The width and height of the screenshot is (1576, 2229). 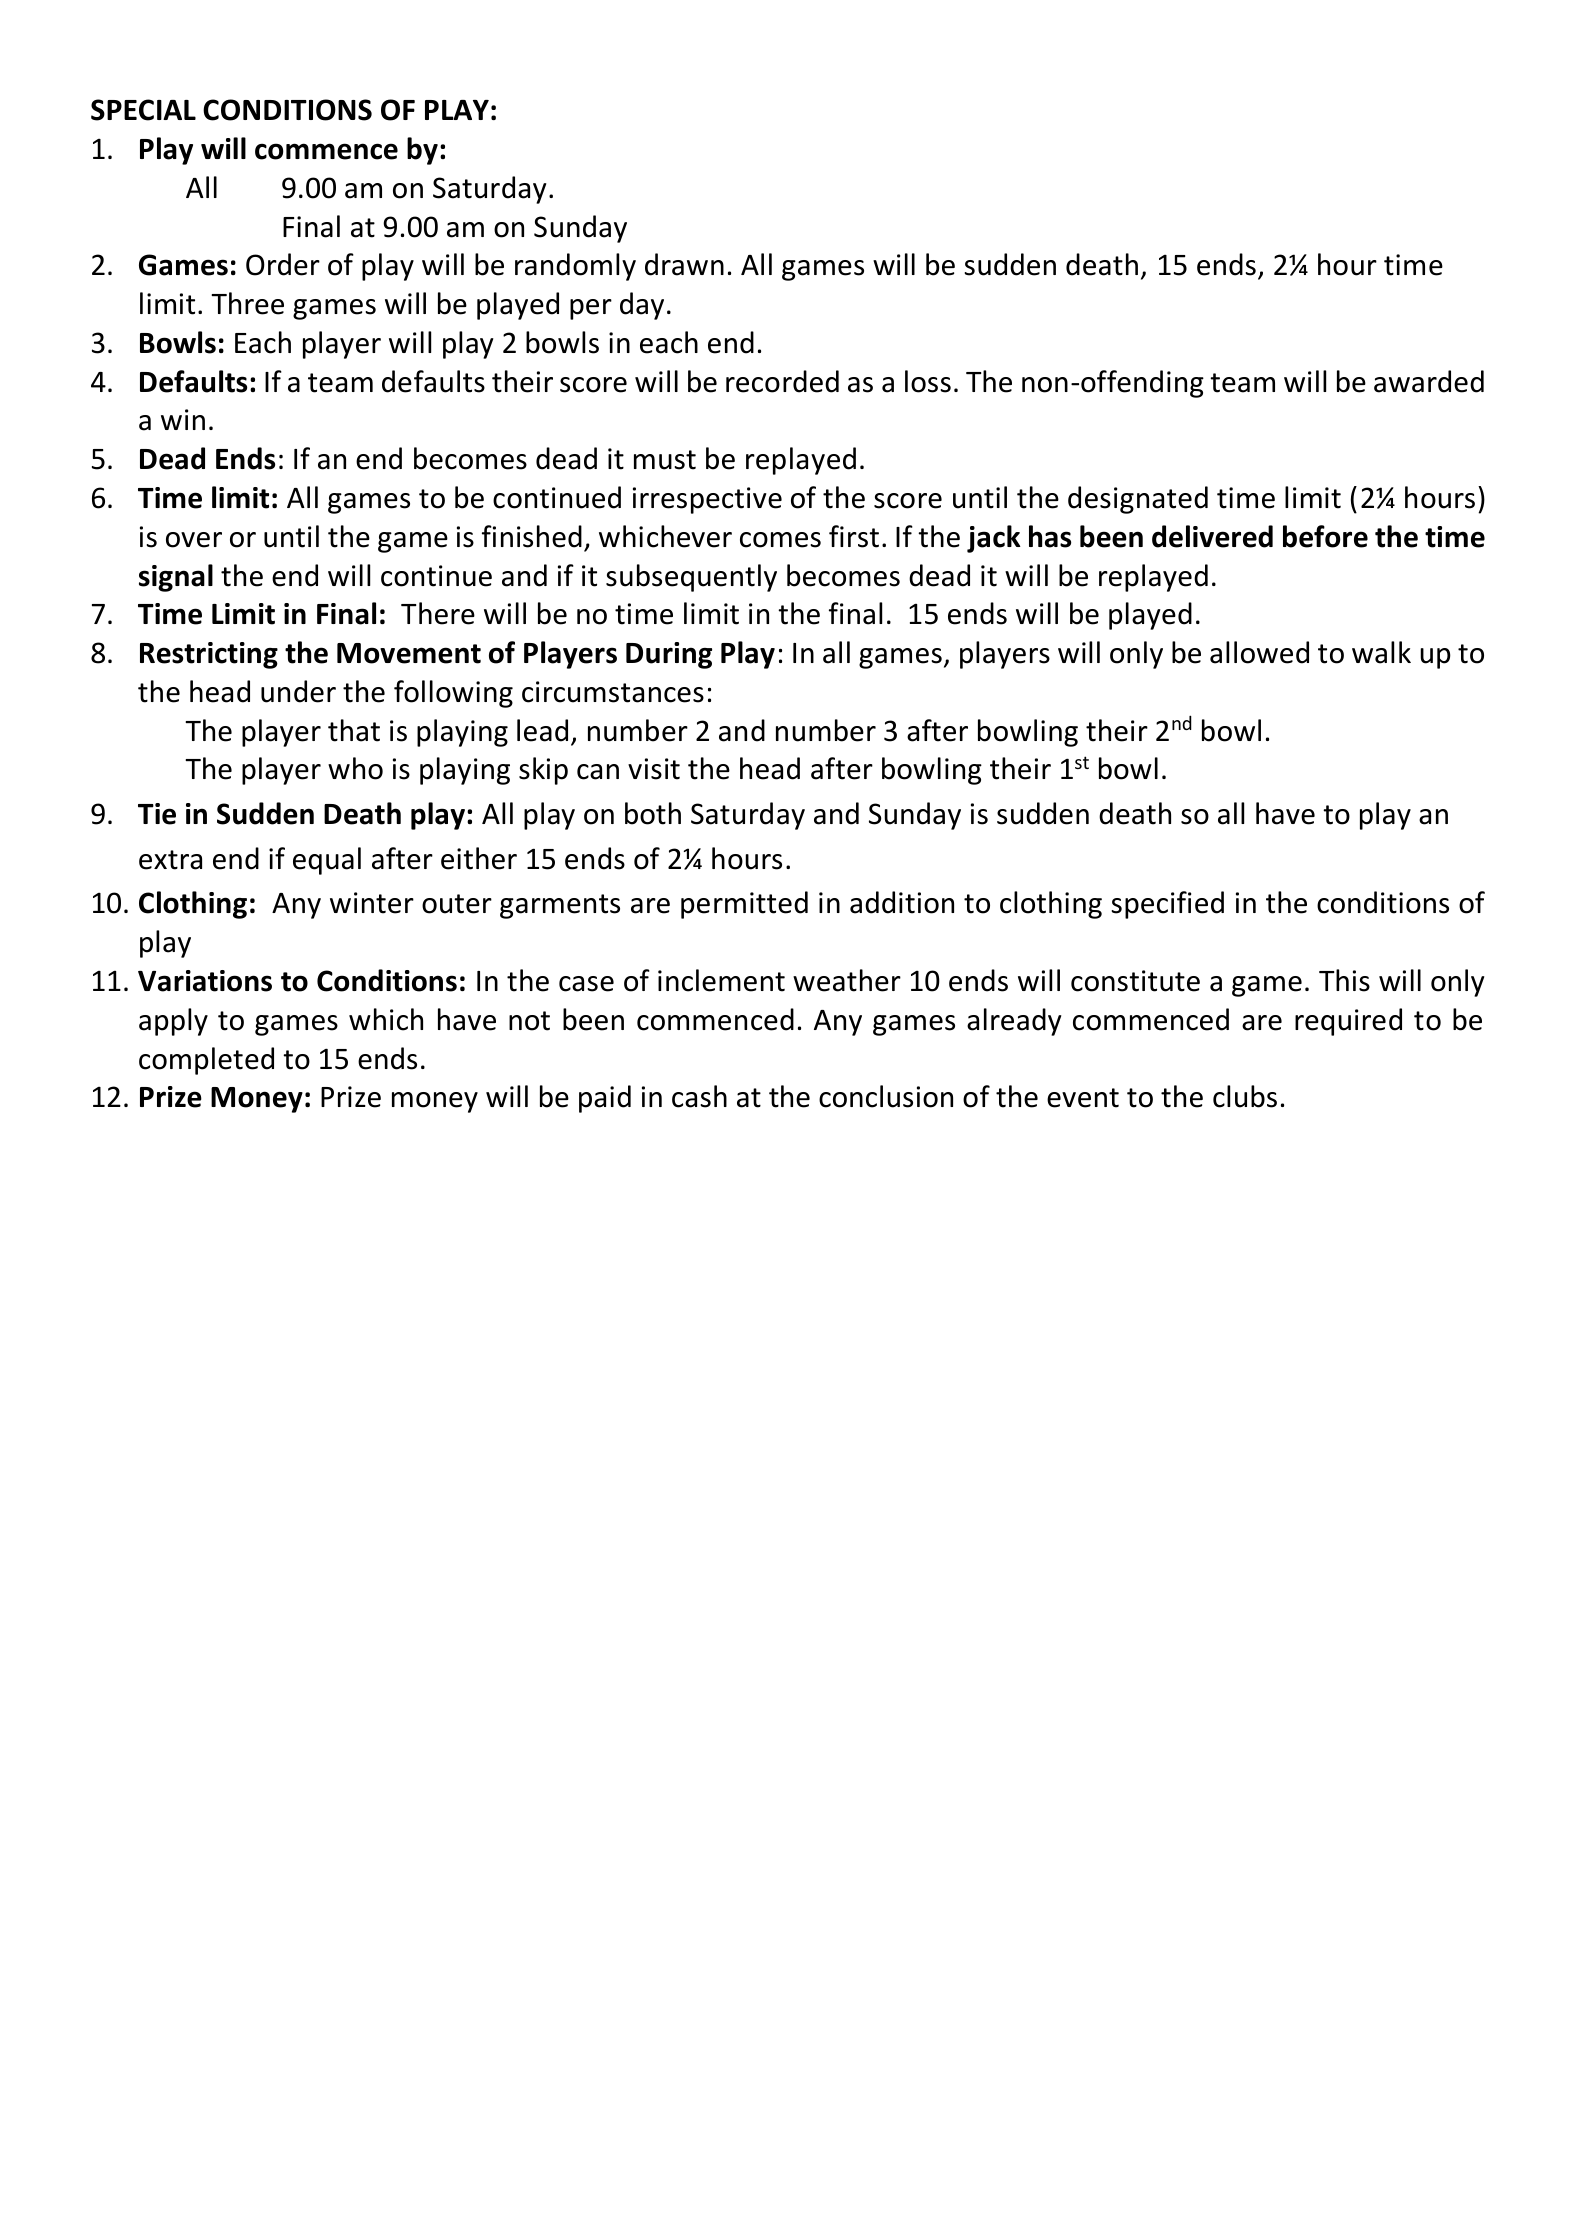 What do you see at coordinates (684, 264) in the screenshot?
I see `drawn` at bounding box center [684, 264].
